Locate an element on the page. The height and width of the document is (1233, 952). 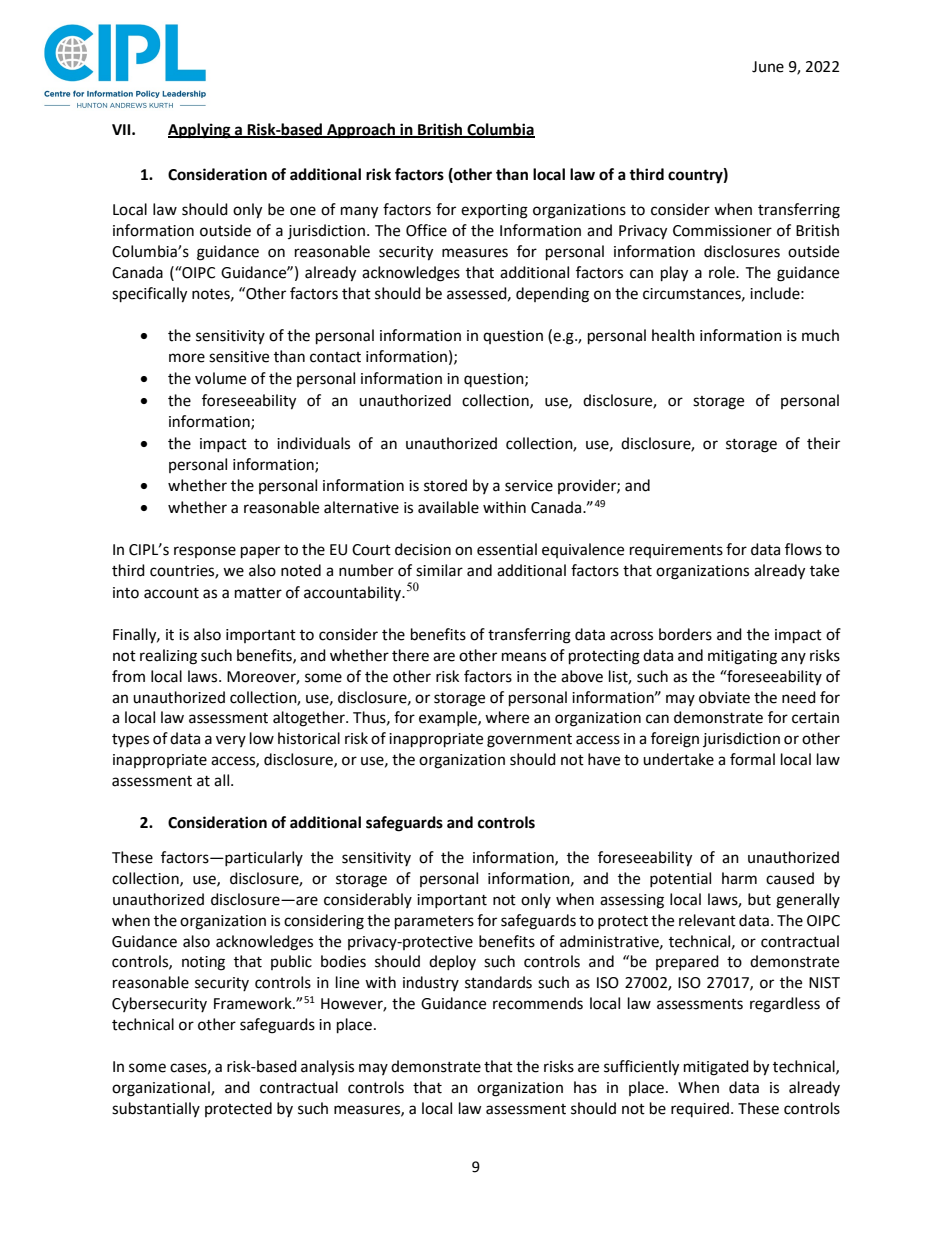
Approach is located at coordinates (361, 131).
